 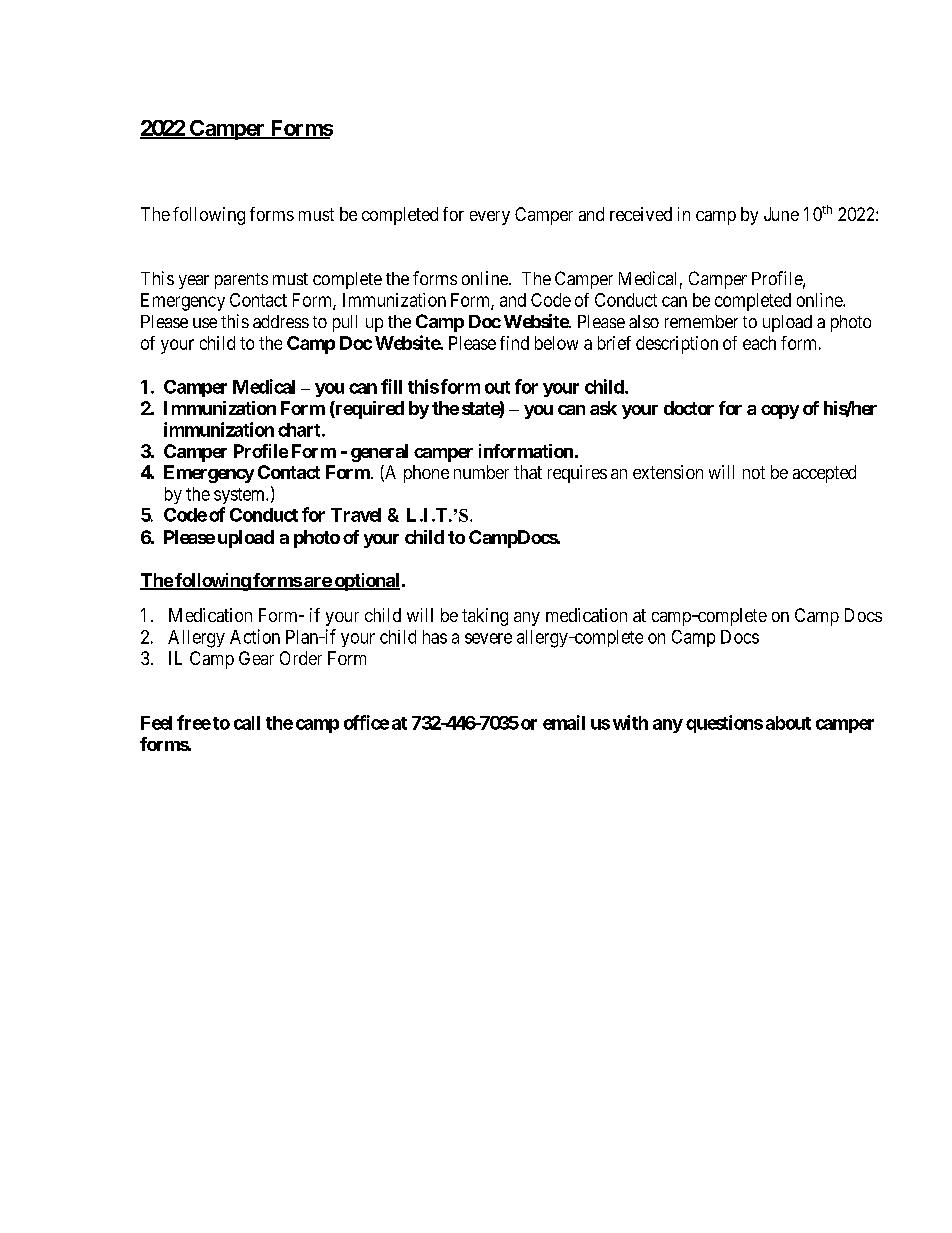 I want to click on system, so click(x=240, y=496).
